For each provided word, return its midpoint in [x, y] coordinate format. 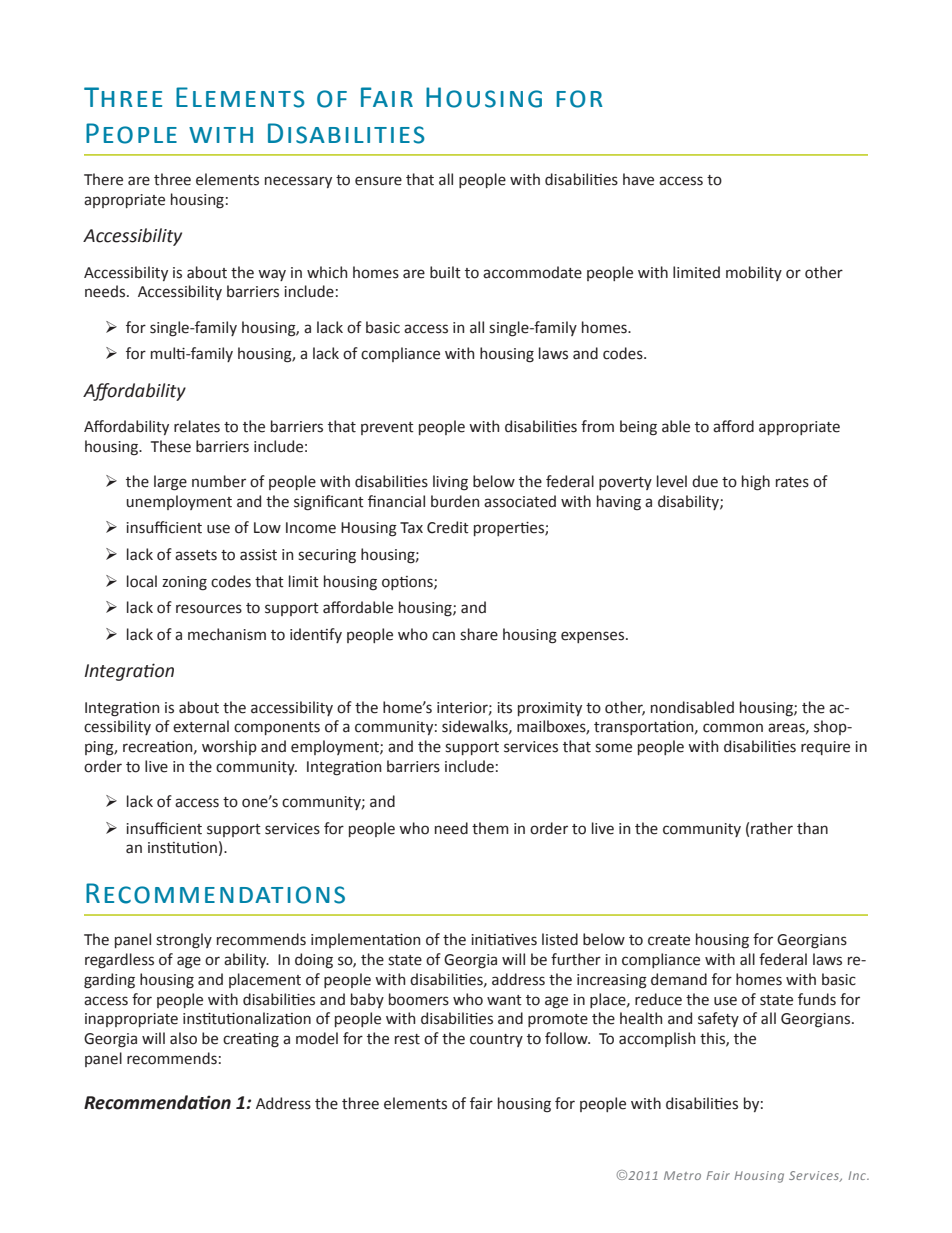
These [171, 446]
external [201, 726]
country [496, 1040]
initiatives [504, 940]
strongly [184, 941]
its [504, 708]
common [733, 728]
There [103, 179]
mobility [754, 273]
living [450, 483]
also [183, 1038]
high [756, 483]
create [669, 940]
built [445, 272]
